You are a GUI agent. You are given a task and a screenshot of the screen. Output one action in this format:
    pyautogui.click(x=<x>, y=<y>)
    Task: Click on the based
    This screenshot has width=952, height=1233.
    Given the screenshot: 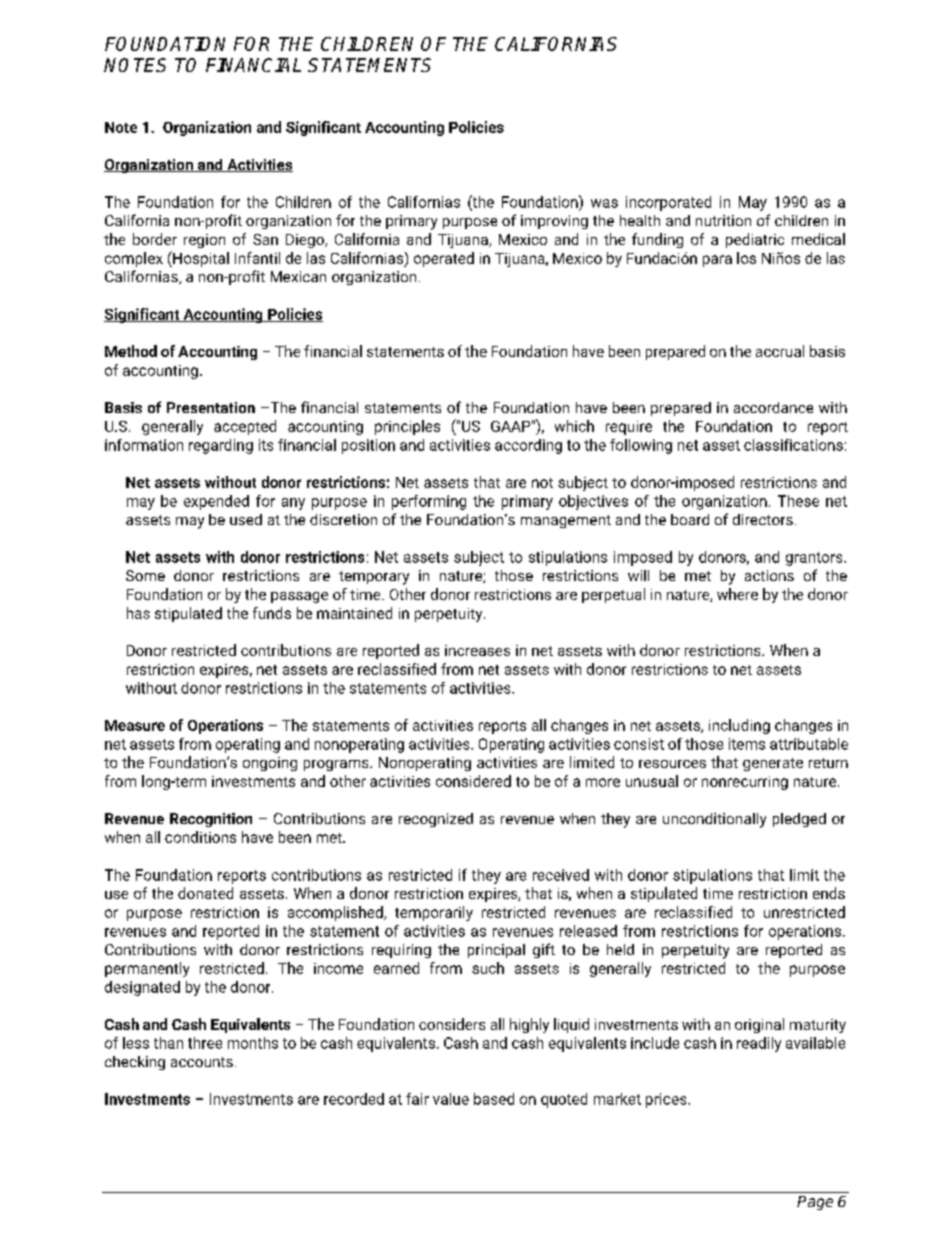 What is the action you would take?
    pyautogui.click(x=494, y=1099)
